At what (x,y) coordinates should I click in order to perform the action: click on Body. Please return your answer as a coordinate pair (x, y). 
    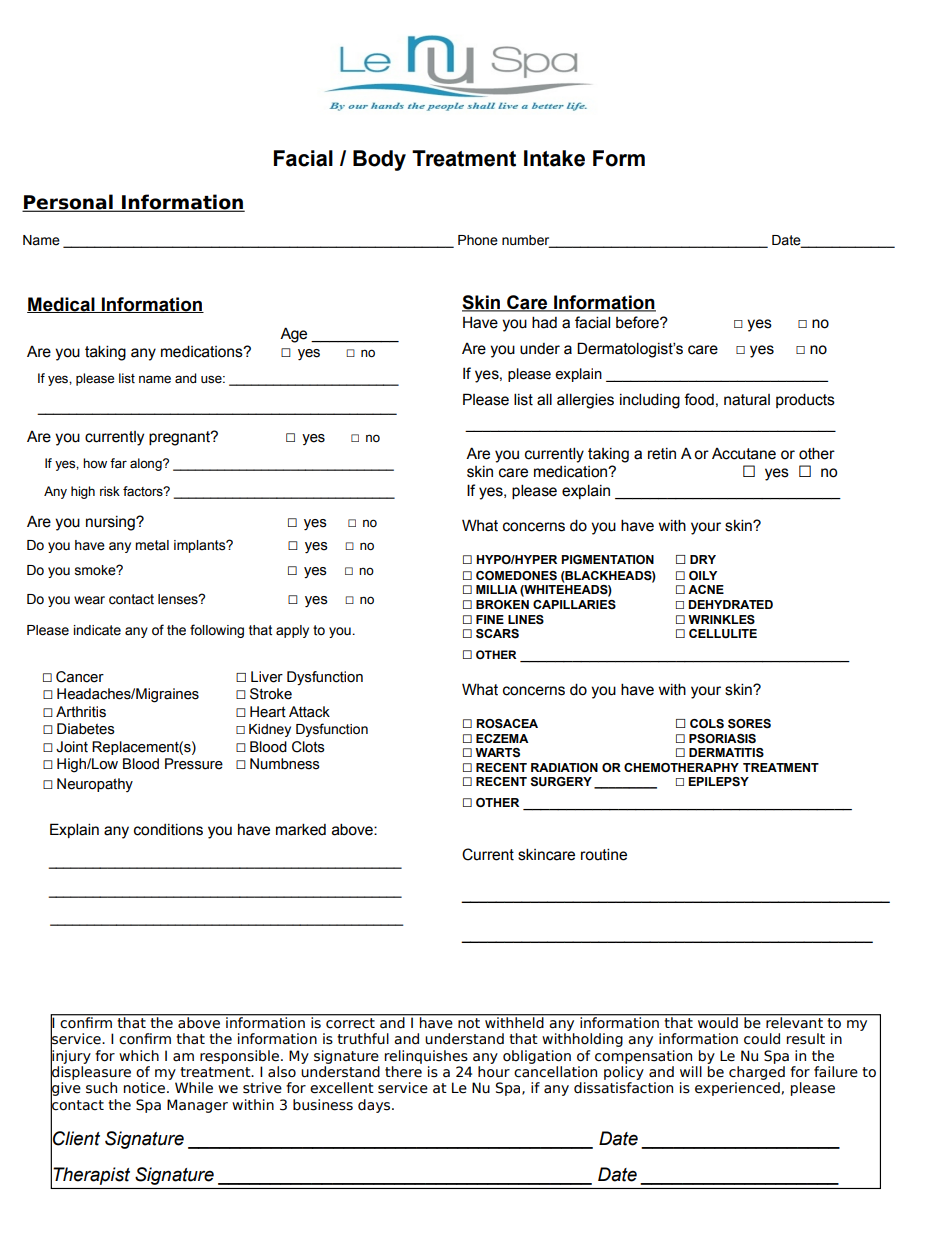
    Looking at the image, I should click on (379, 160).
